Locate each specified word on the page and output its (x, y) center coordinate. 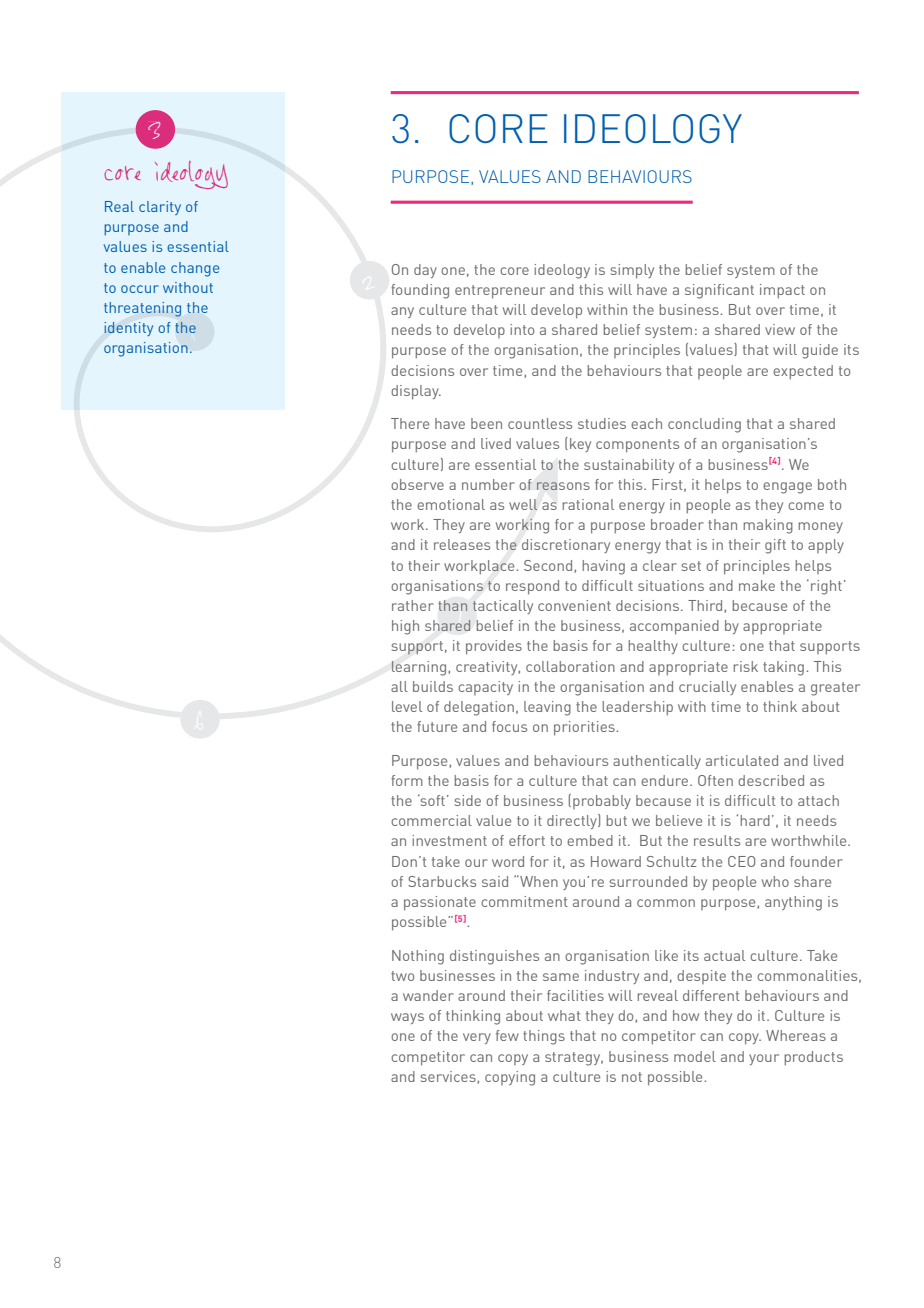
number (488, 484)
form (407, 780)
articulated (742, 760)
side (467, 800)
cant (740, 290)
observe (417, 484)
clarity (160, 208)
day (425, 271)
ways (407, 1018)
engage (787, 488)
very (477, 1038)
